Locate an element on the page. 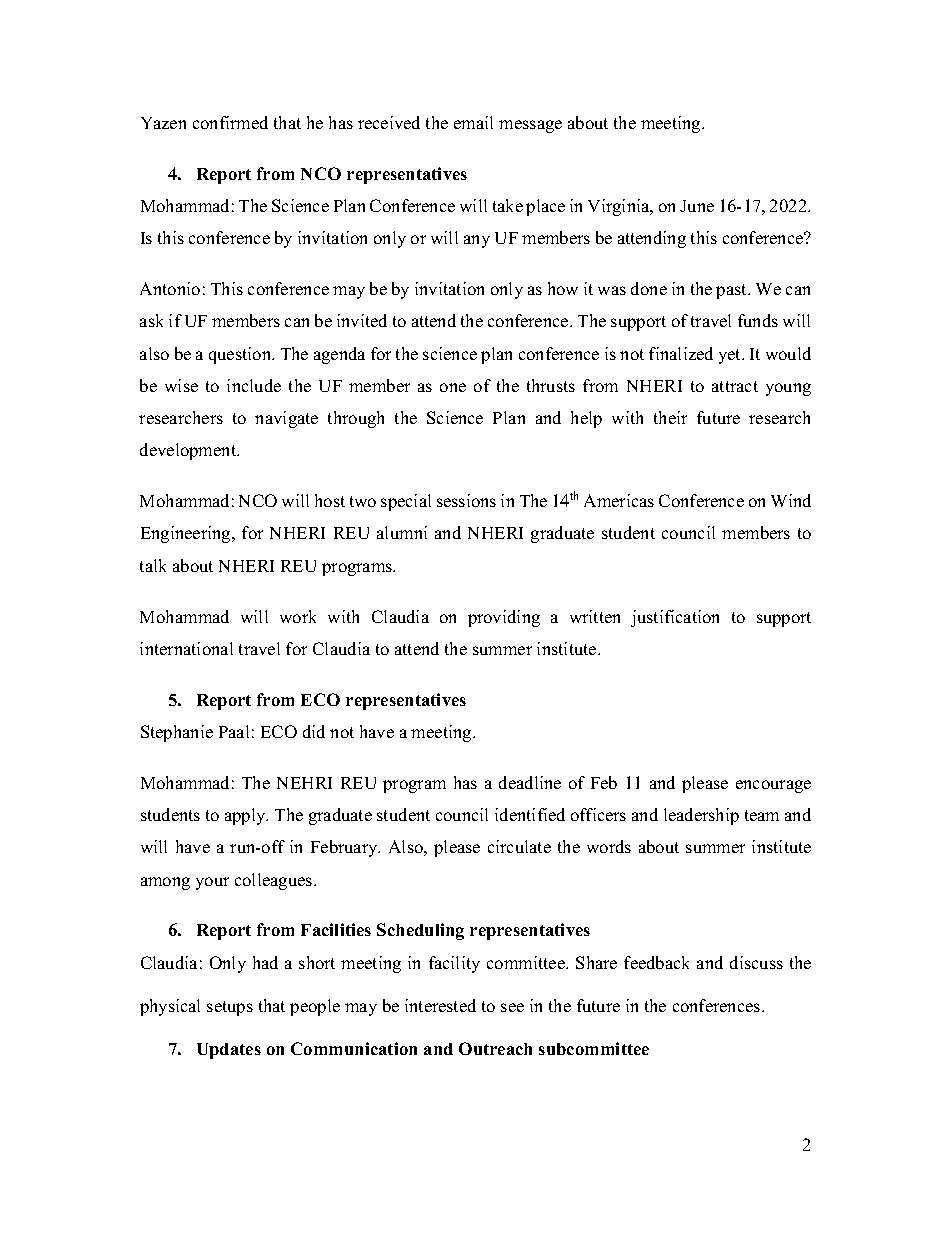 The width and height of the image is (952, 1233). apply is located at coordinates (246, 816).
